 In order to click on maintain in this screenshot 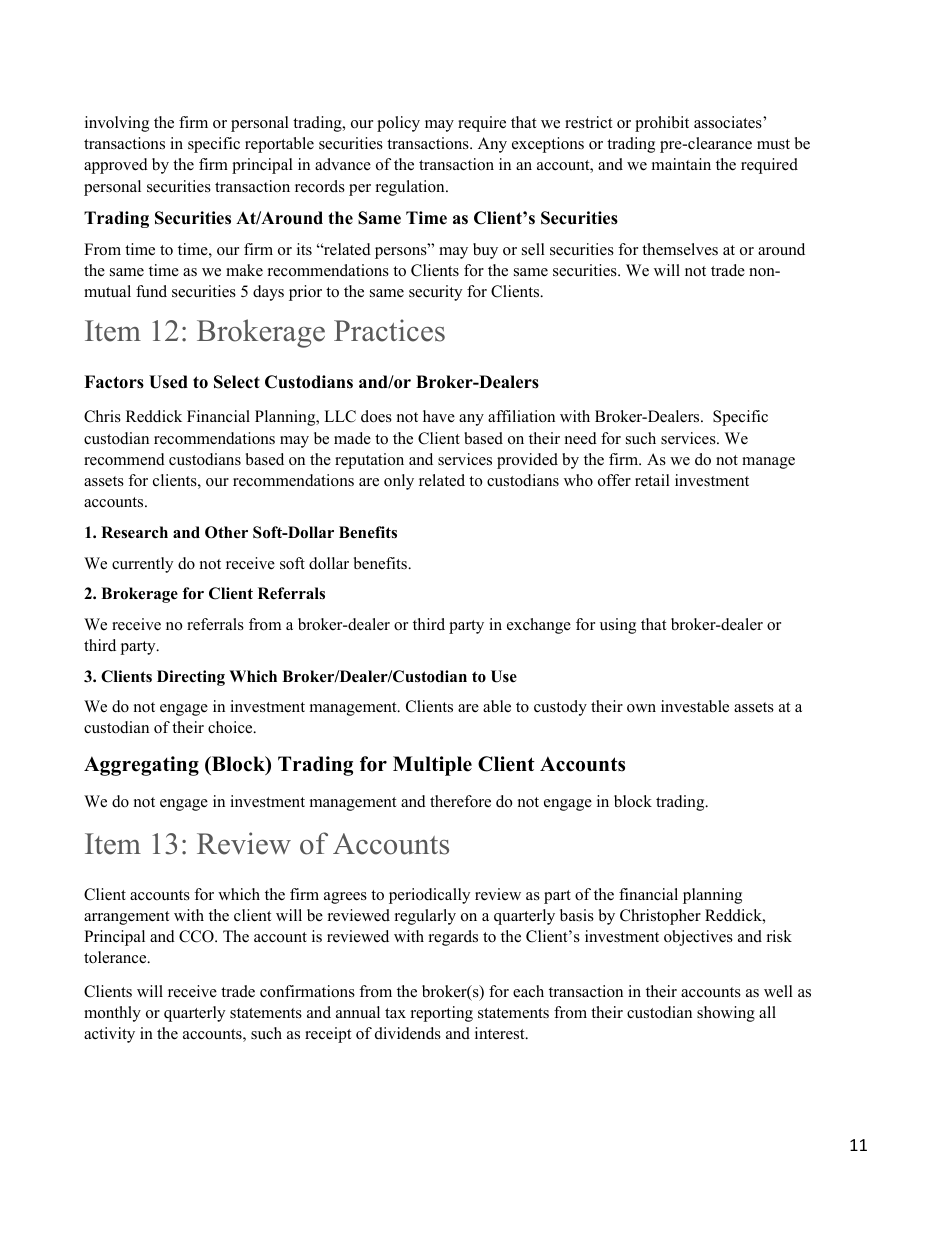, I will do `click(681, 164)`.
